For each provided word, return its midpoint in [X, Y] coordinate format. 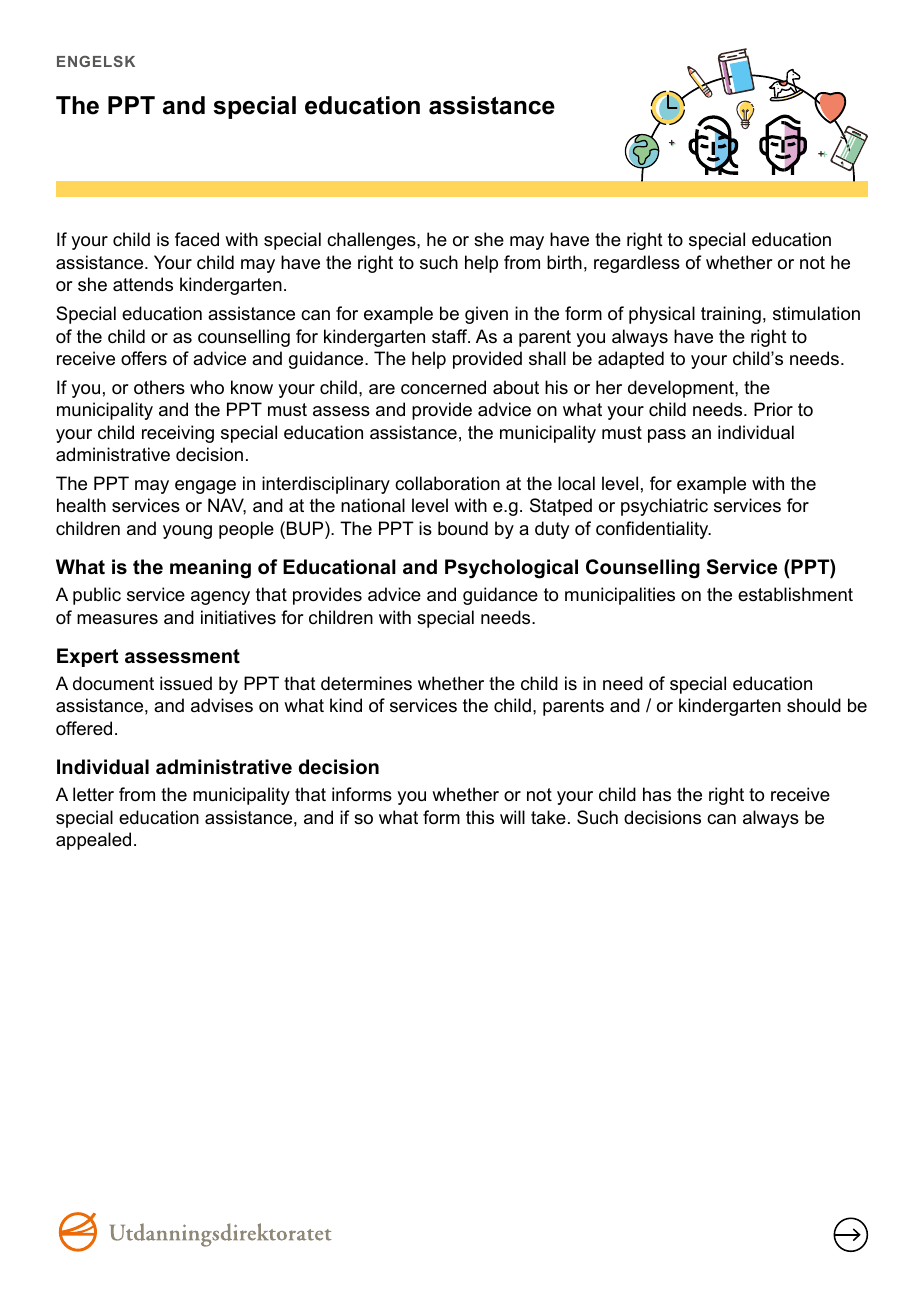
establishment [795, 594]
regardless [637, 264]
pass [667, 436]
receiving [178, 434]
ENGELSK [96, 61]
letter [93, 794]
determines [366, 683]
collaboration [447, 483]
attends [143, 284]
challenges [372, 241]
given [486, 315]
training [731, 315]
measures [117, 619]
